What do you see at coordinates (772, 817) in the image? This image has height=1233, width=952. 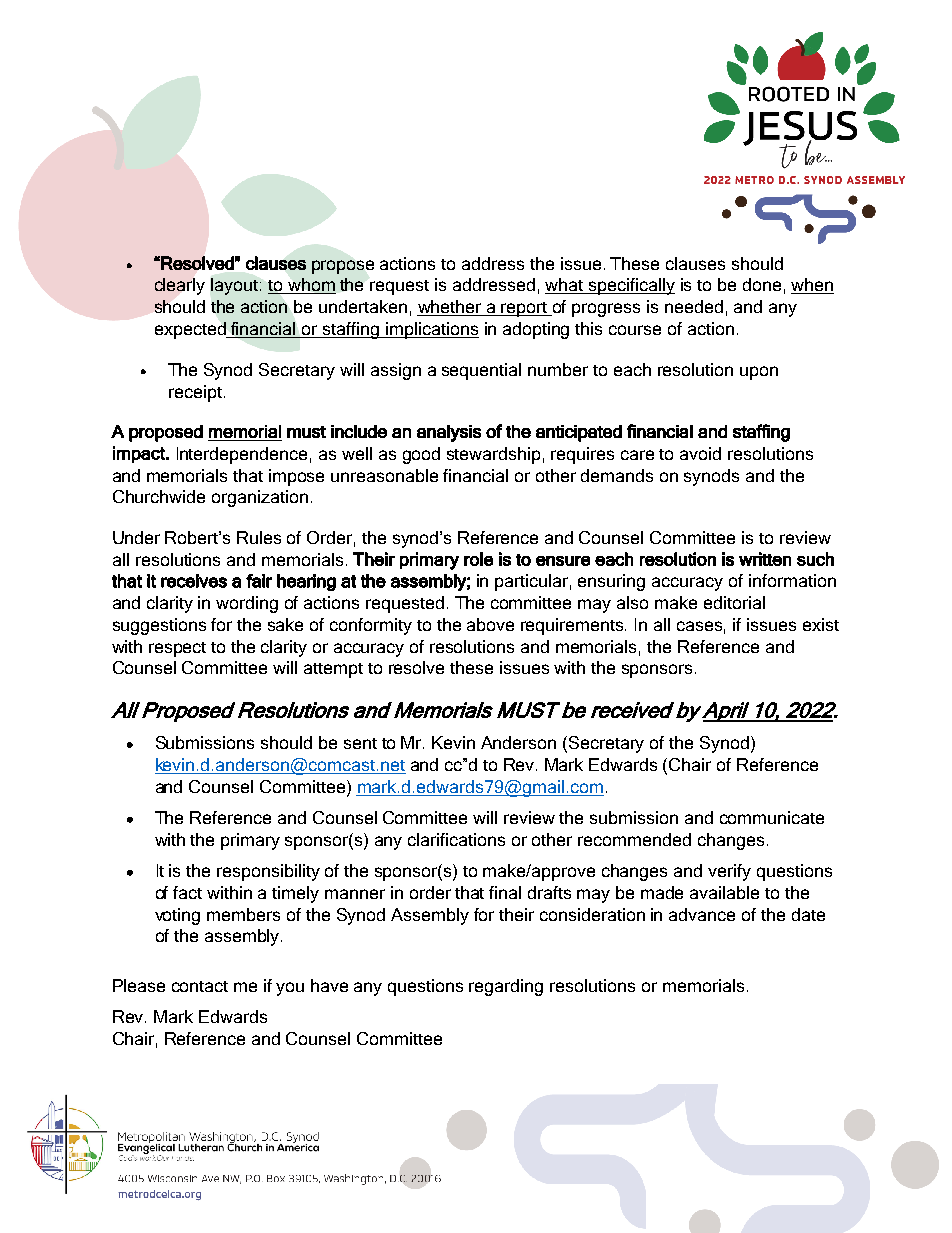 I see `communicate` at bounding box center [772, 817].
